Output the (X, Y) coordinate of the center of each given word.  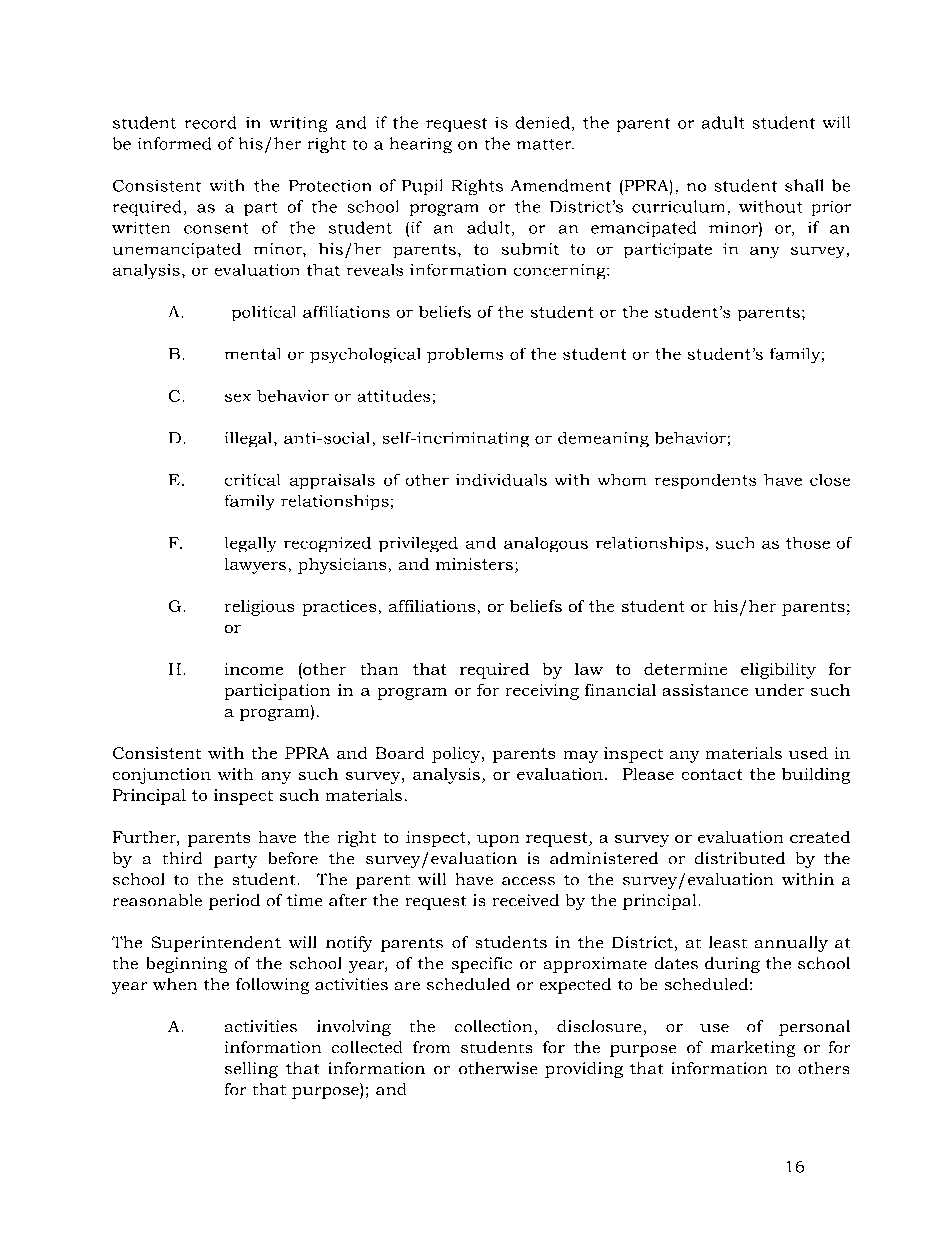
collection (493, 1026)
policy (457, 755)
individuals (501, 480)
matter (545, 144)
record (210, 122)
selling (251, 1070)
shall (804, 185)
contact (712, 774)
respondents (705, 481)
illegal (250, 439)
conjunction (162, 776)
